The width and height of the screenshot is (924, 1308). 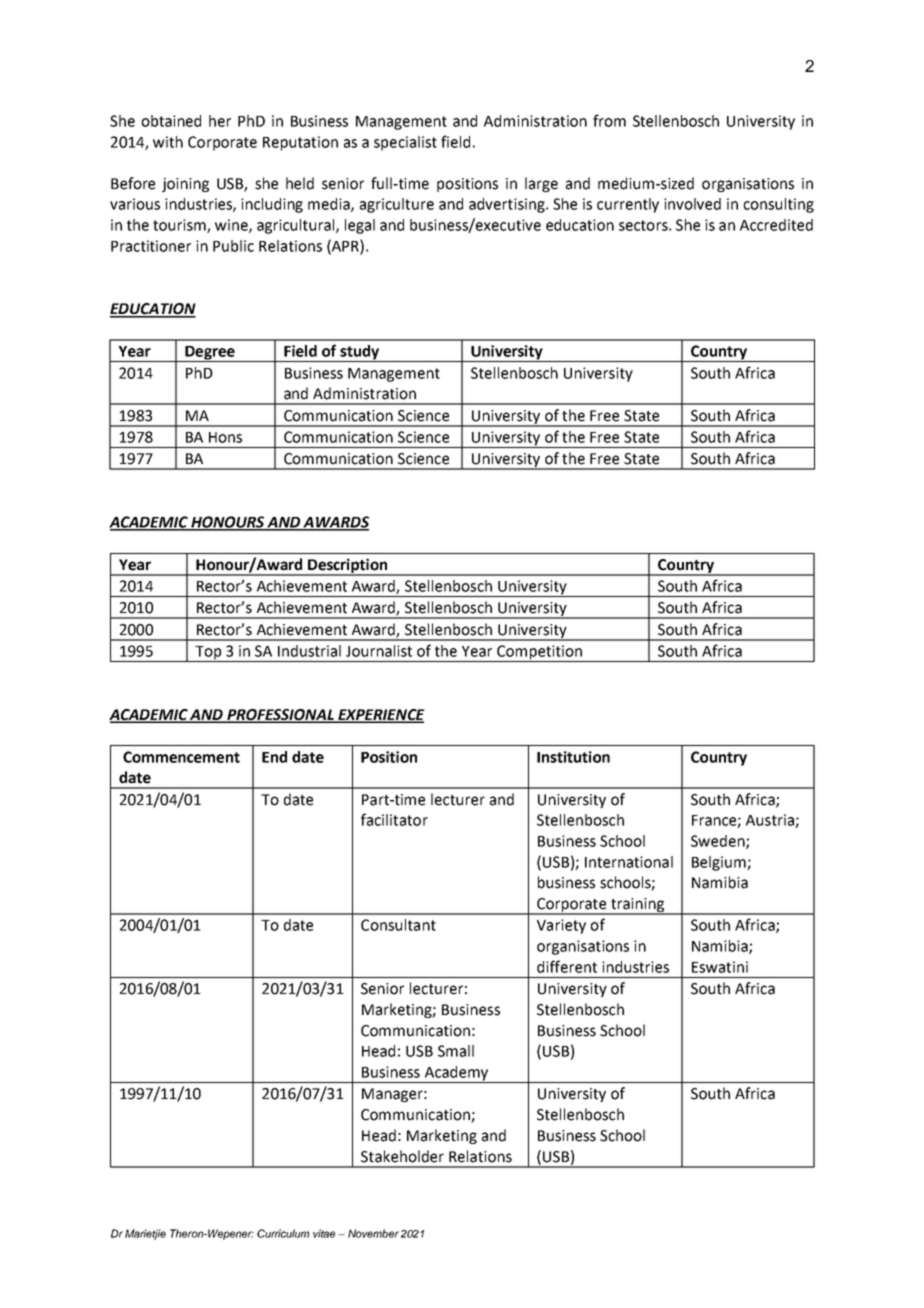 I want to click on Curriculum, so click(x=283, y=1233).
